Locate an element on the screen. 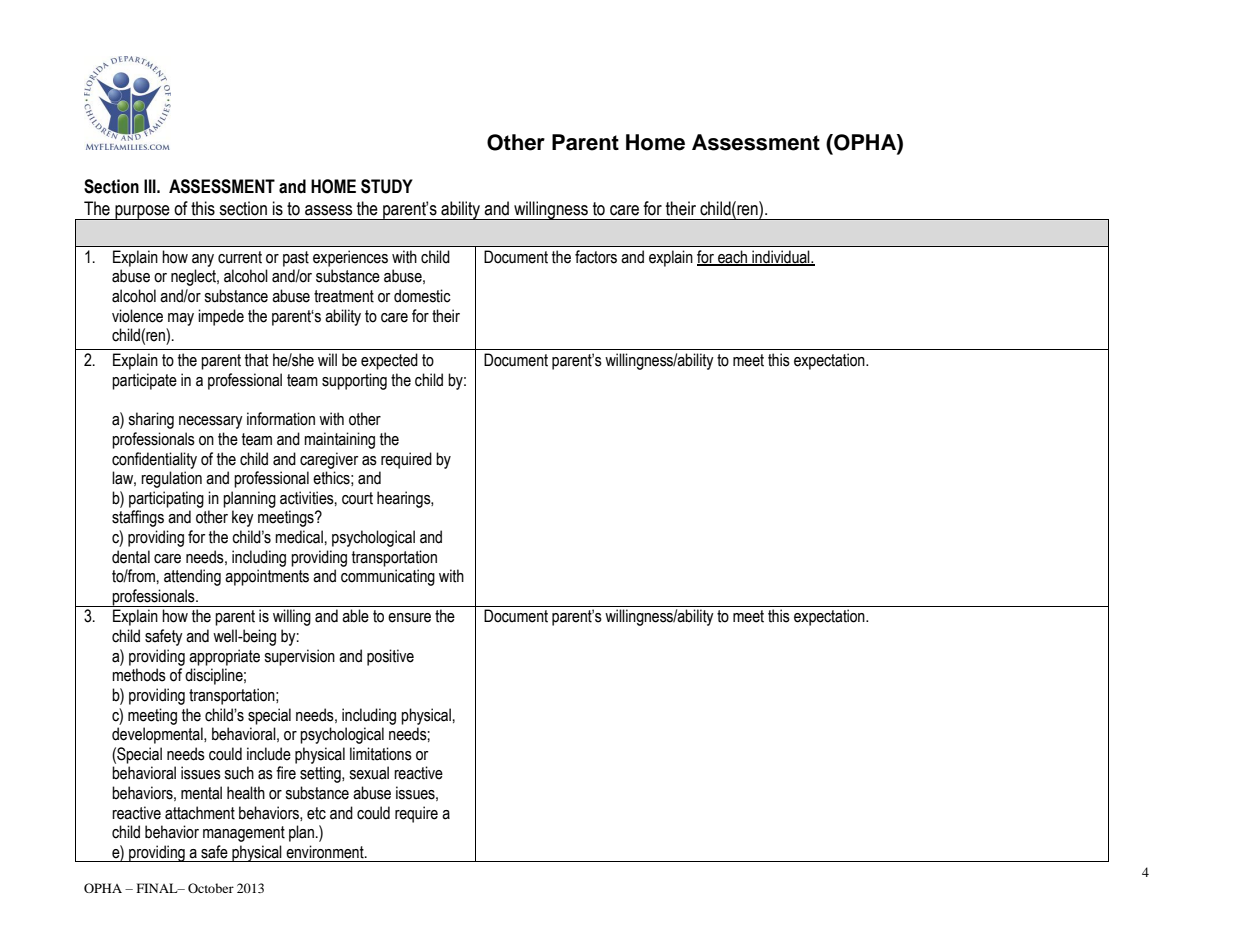  maintaining is located at coordinates (339, 440).
